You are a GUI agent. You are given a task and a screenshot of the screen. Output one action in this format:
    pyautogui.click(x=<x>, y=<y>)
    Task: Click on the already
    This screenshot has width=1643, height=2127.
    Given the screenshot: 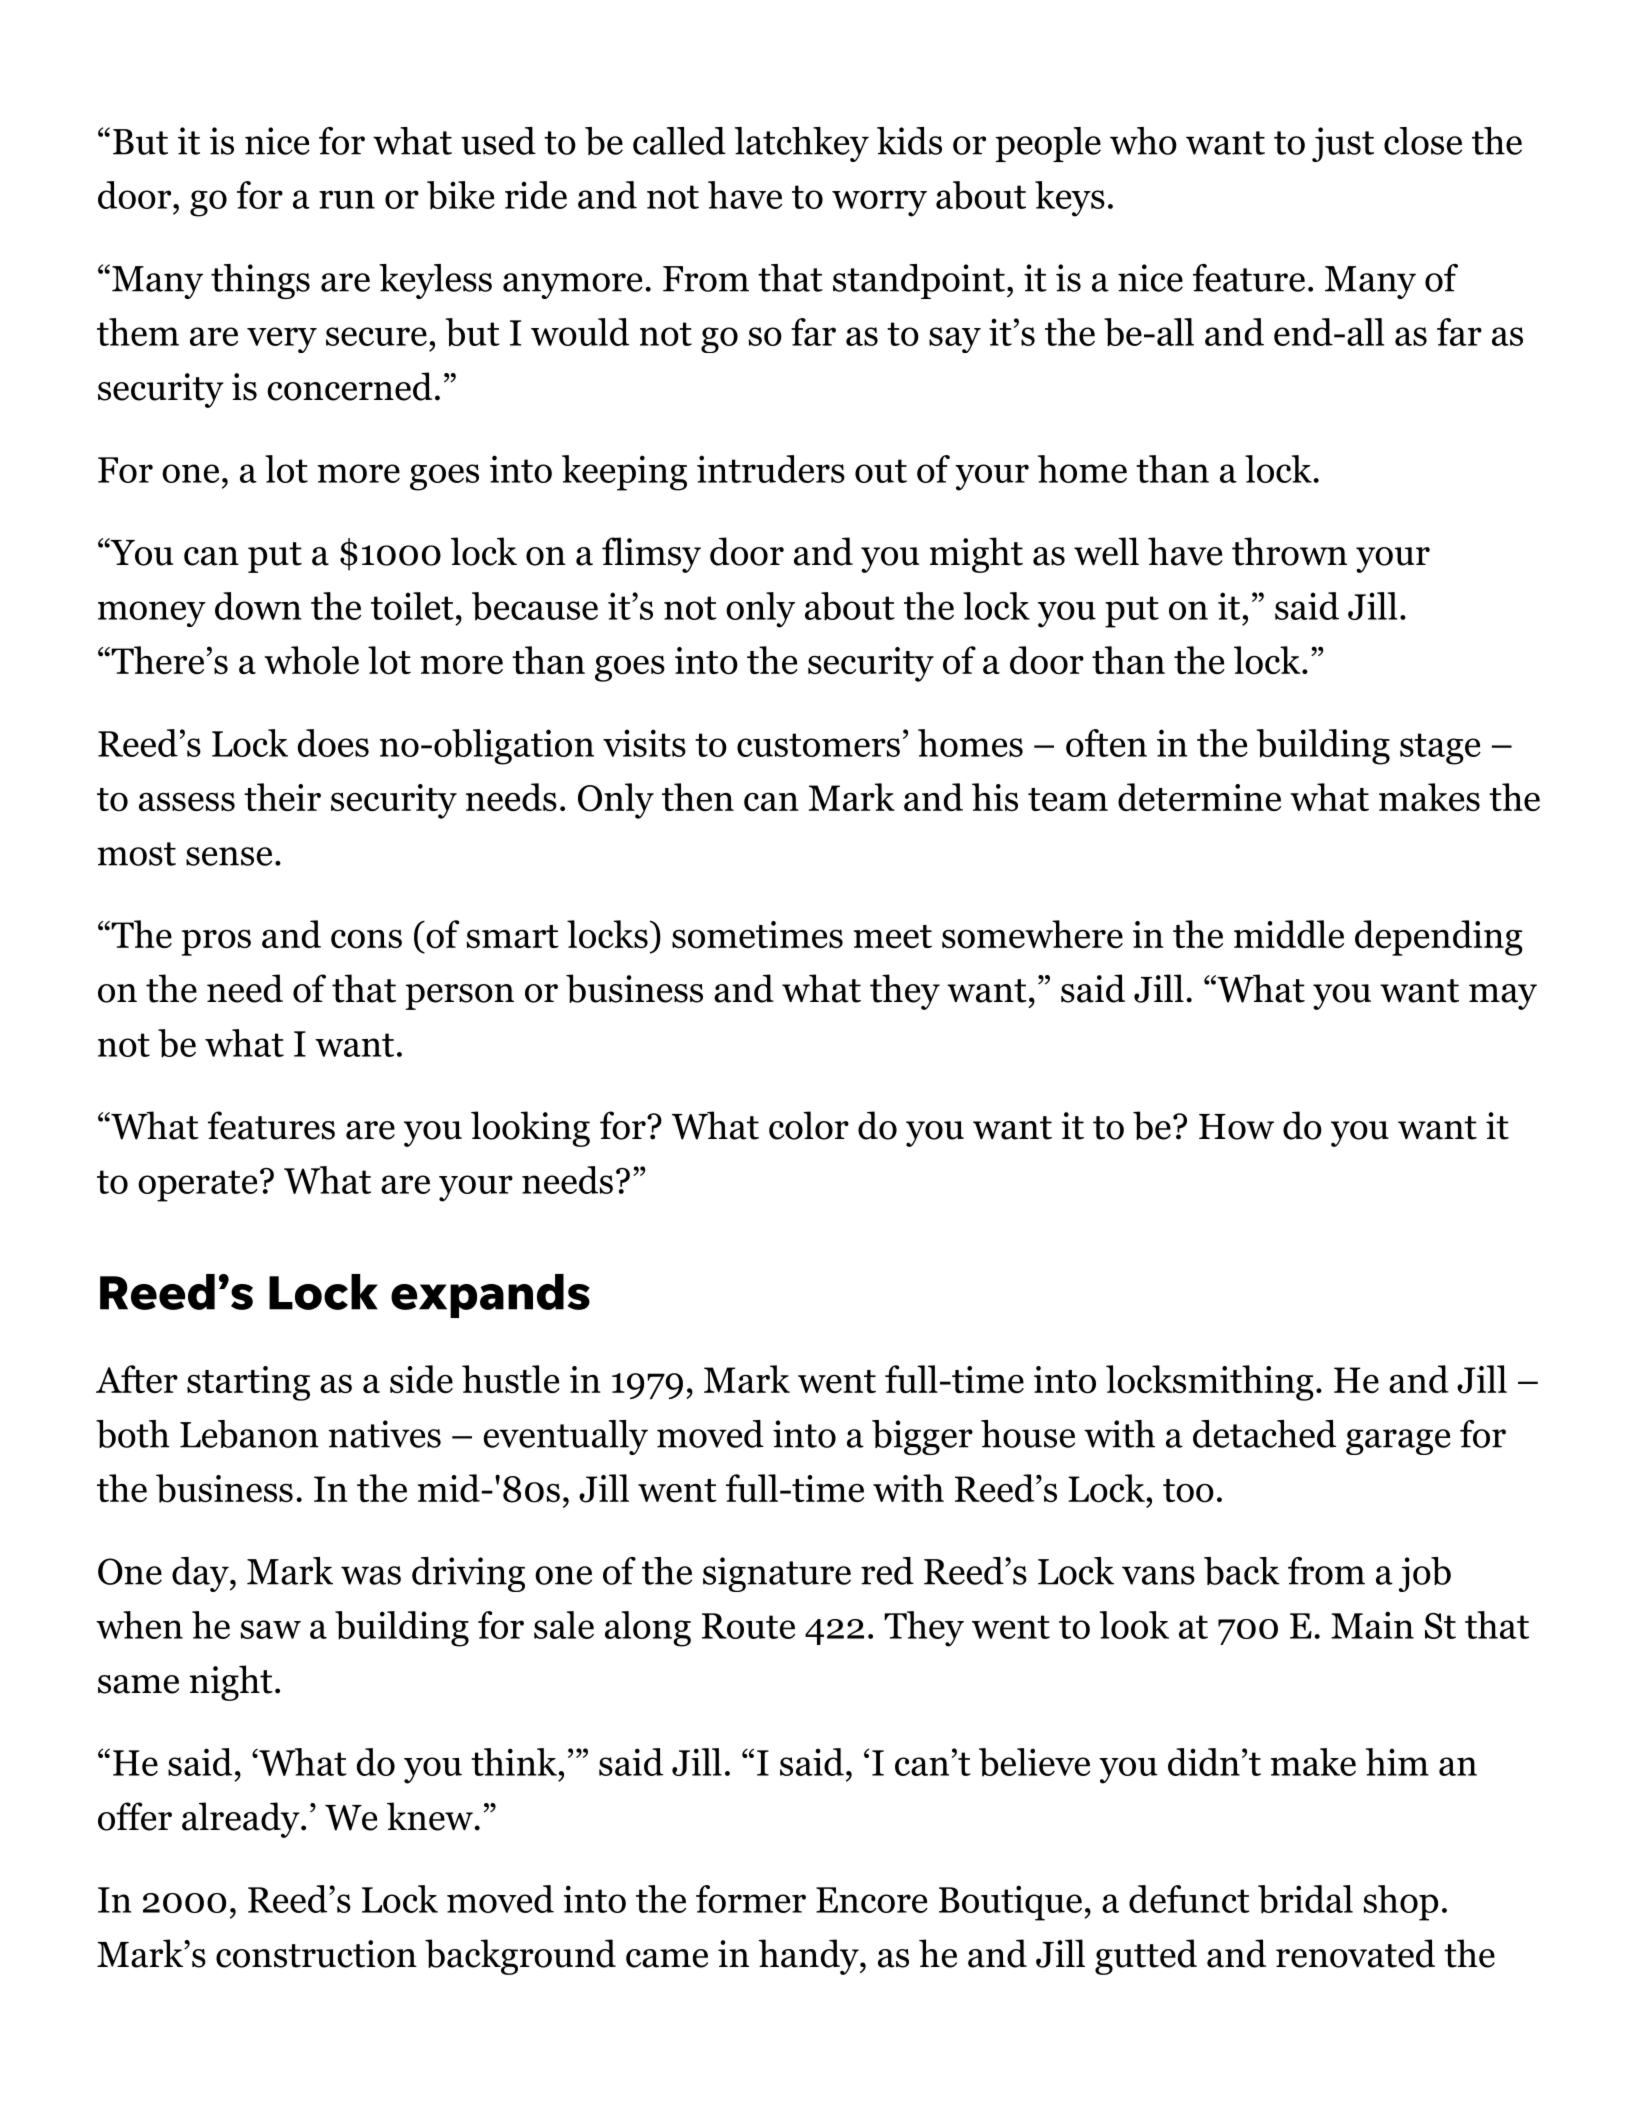 What is the action you would take?
    pyautogui.click(x=242, y=1820)
